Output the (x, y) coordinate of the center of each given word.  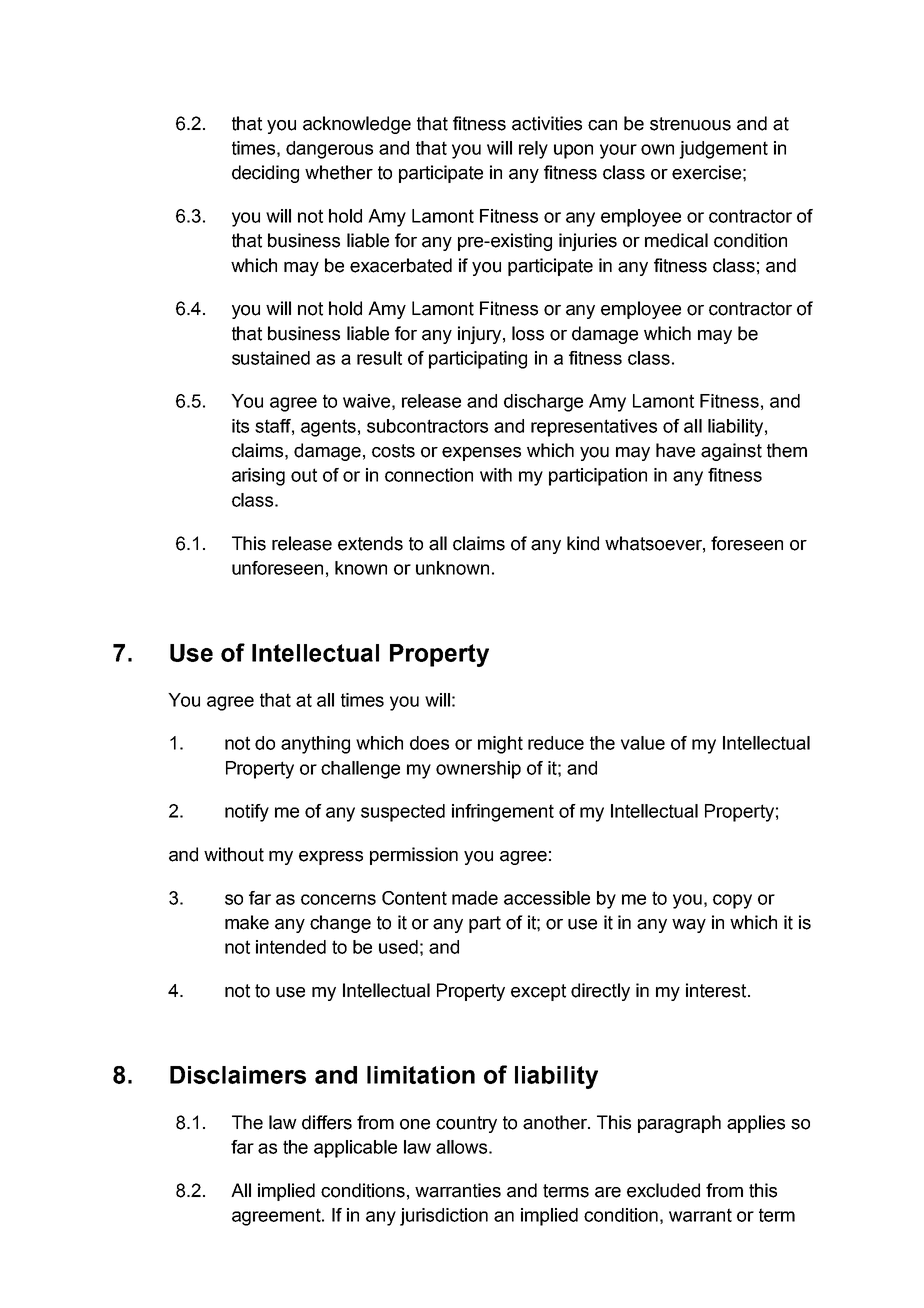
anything (315, 745)
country (466, 1124)
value (643, 743)
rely (533, 150)
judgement (723, 150)
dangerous (329, 150)
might (500, 745)
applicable (355, 1149)
